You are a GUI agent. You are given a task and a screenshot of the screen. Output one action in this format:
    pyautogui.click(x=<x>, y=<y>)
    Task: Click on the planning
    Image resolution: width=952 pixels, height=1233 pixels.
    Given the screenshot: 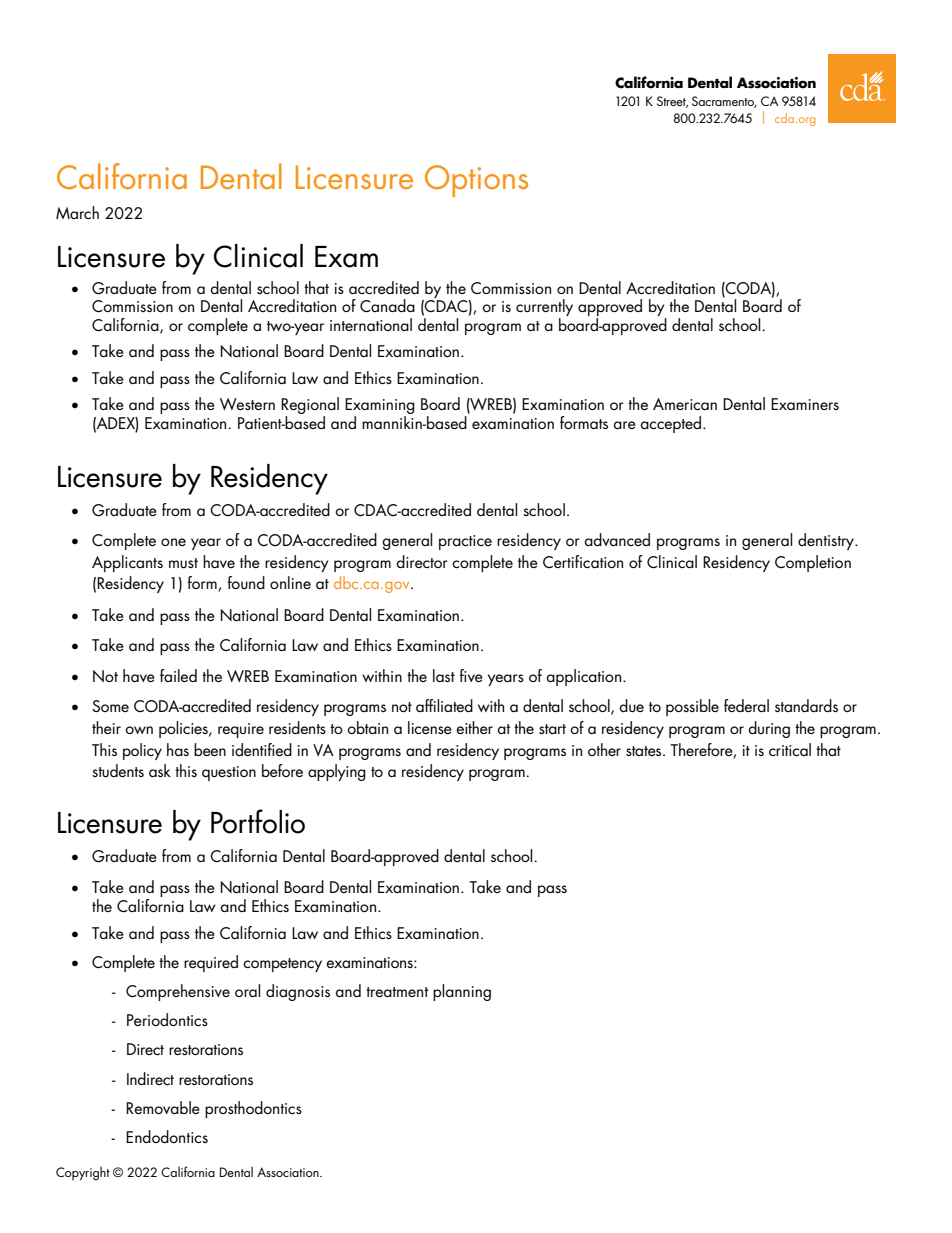 What is the action you would take?
    pyautogui.click(x=462, y=992)
